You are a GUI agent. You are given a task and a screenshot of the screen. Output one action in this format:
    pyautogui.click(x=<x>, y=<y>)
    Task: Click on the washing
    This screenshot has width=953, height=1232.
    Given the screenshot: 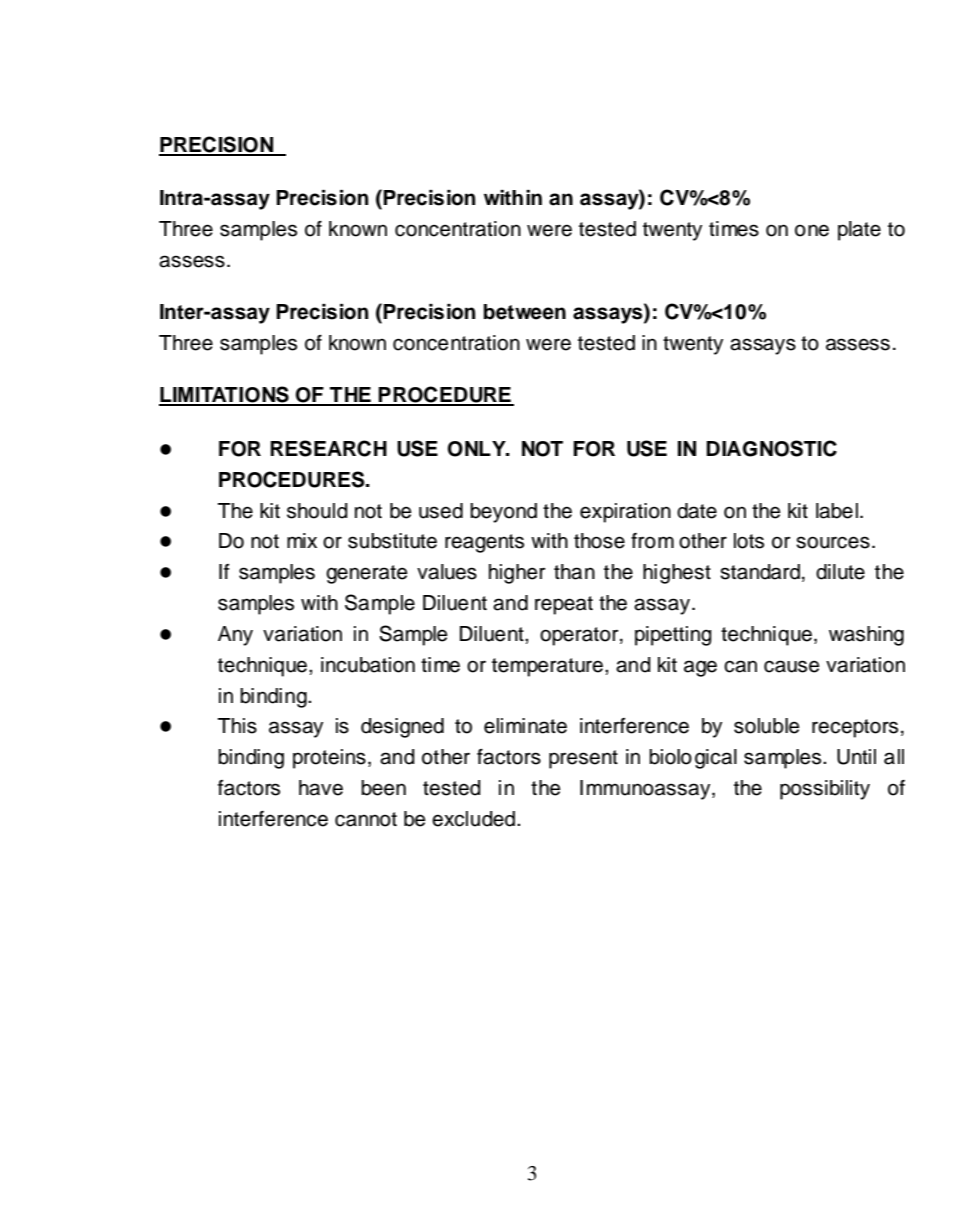 What is the action you would take?
    pyautogui.click(x=866, y=636)
